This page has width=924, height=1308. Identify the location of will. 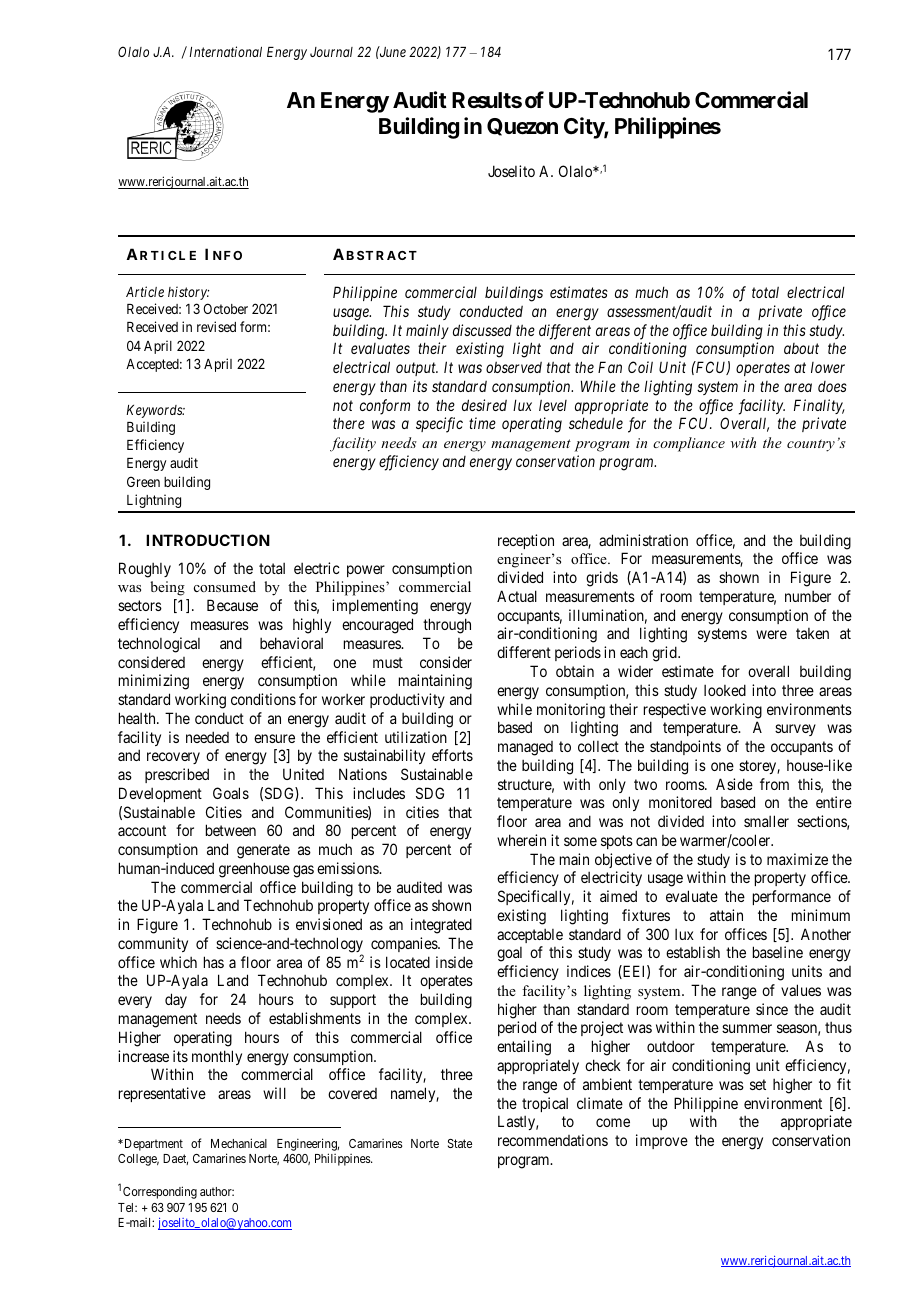
(274, 1093).
